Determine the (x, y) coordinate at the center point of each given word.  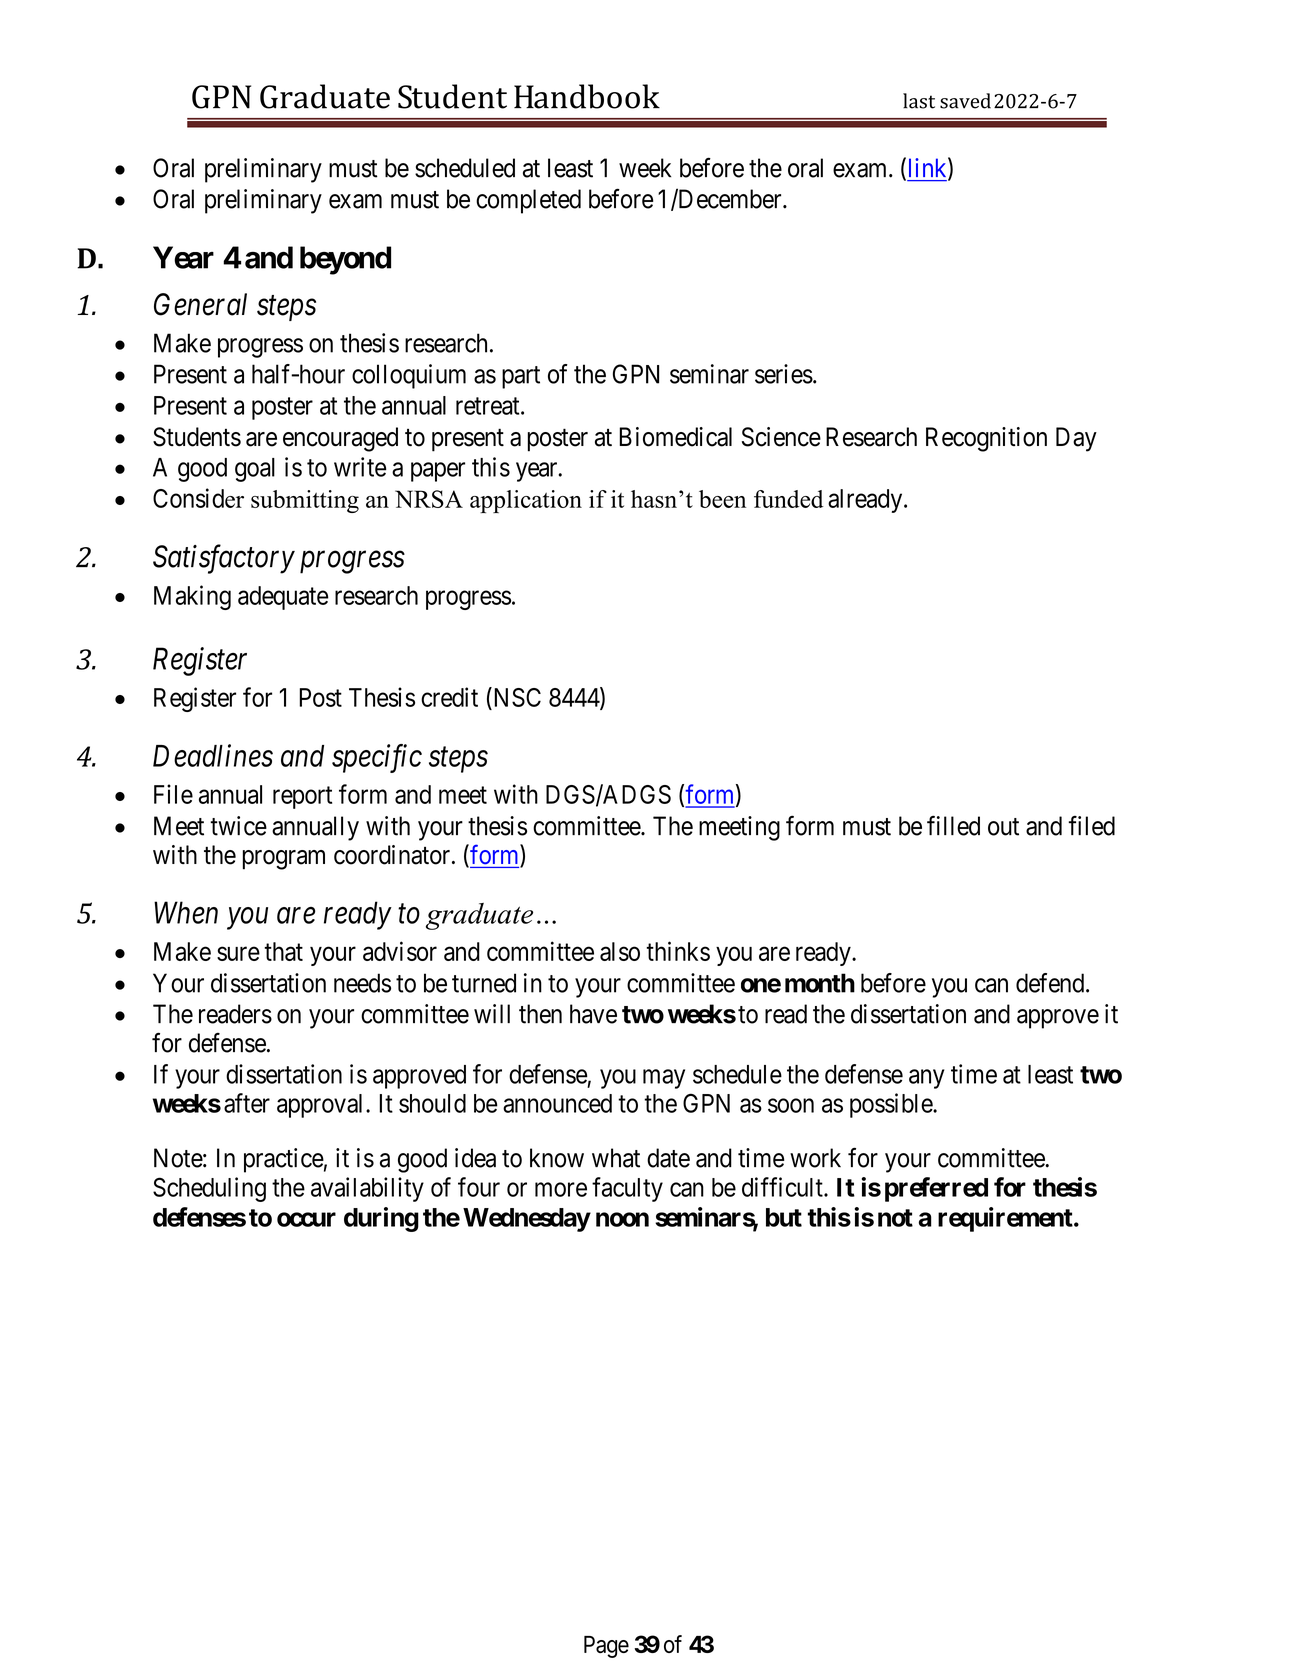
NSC (516, 697)
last (919, 101)
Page (606, 1647)
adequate (283, 598)
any (926, 1079)
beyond (345, 260)
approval (322, 1106)
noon (622, 1219)
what (616, 1158)
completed (528, 201)
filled (953, 825)
